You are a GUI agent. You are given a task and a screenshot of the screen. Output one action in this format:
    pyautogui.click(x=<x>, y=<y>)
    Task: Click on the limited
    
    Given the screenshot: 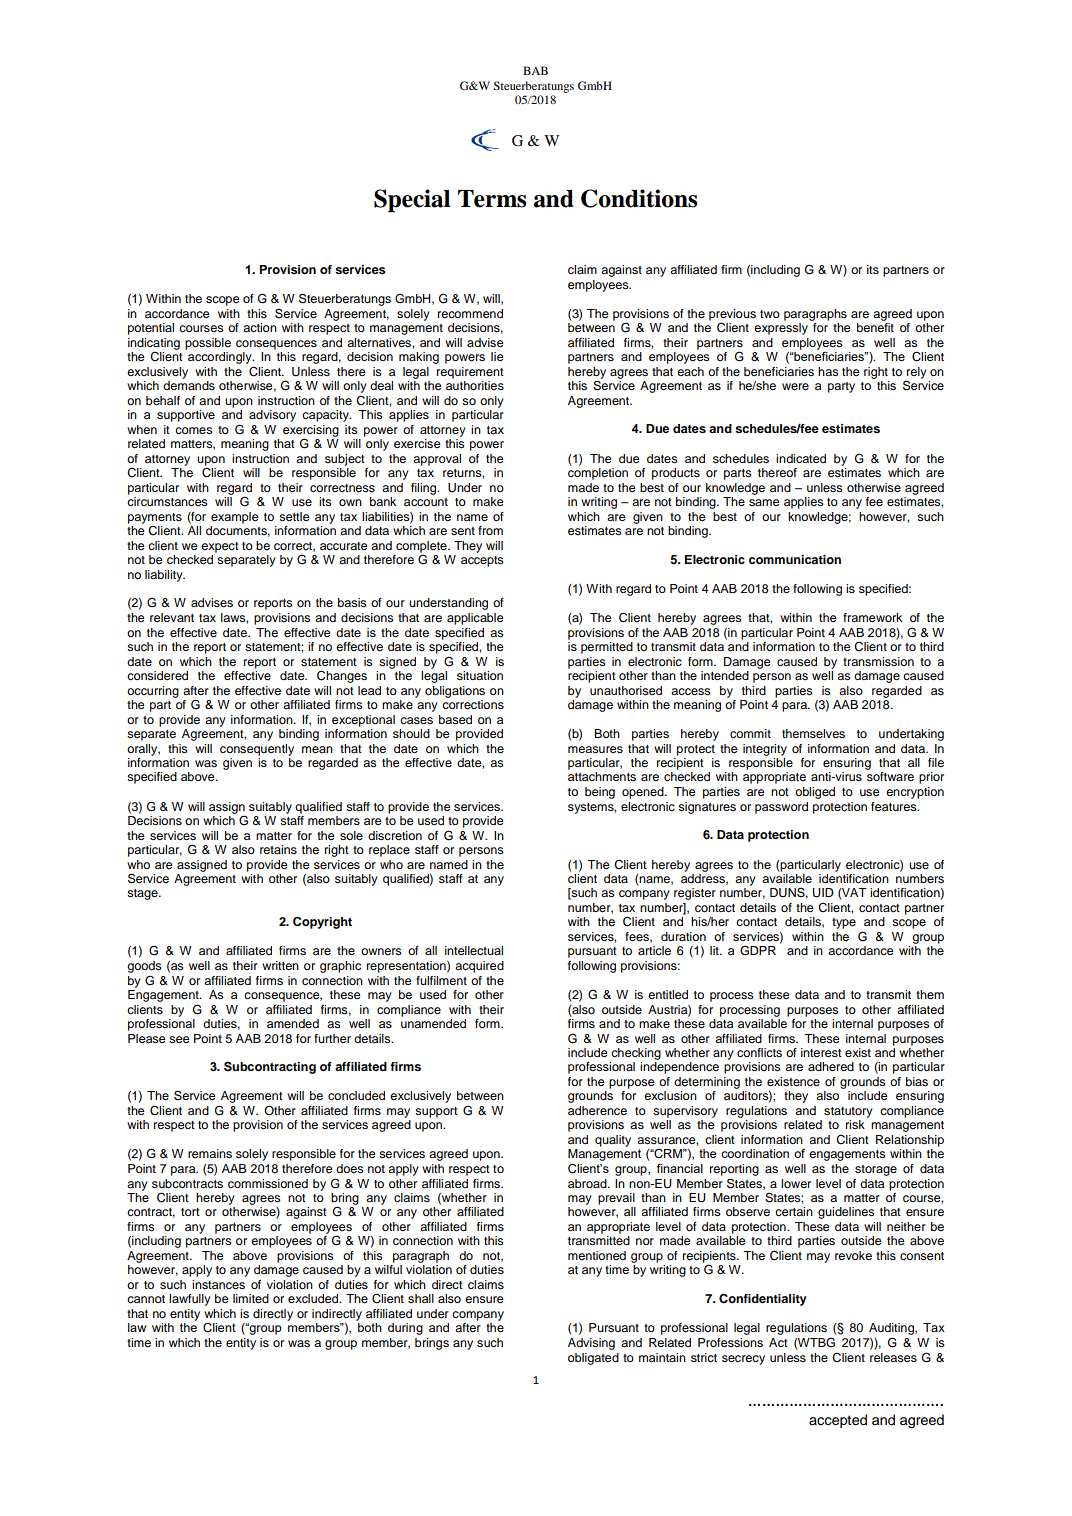 What is the action you would take?
    pyautogui.click(x=251, y=1298)
